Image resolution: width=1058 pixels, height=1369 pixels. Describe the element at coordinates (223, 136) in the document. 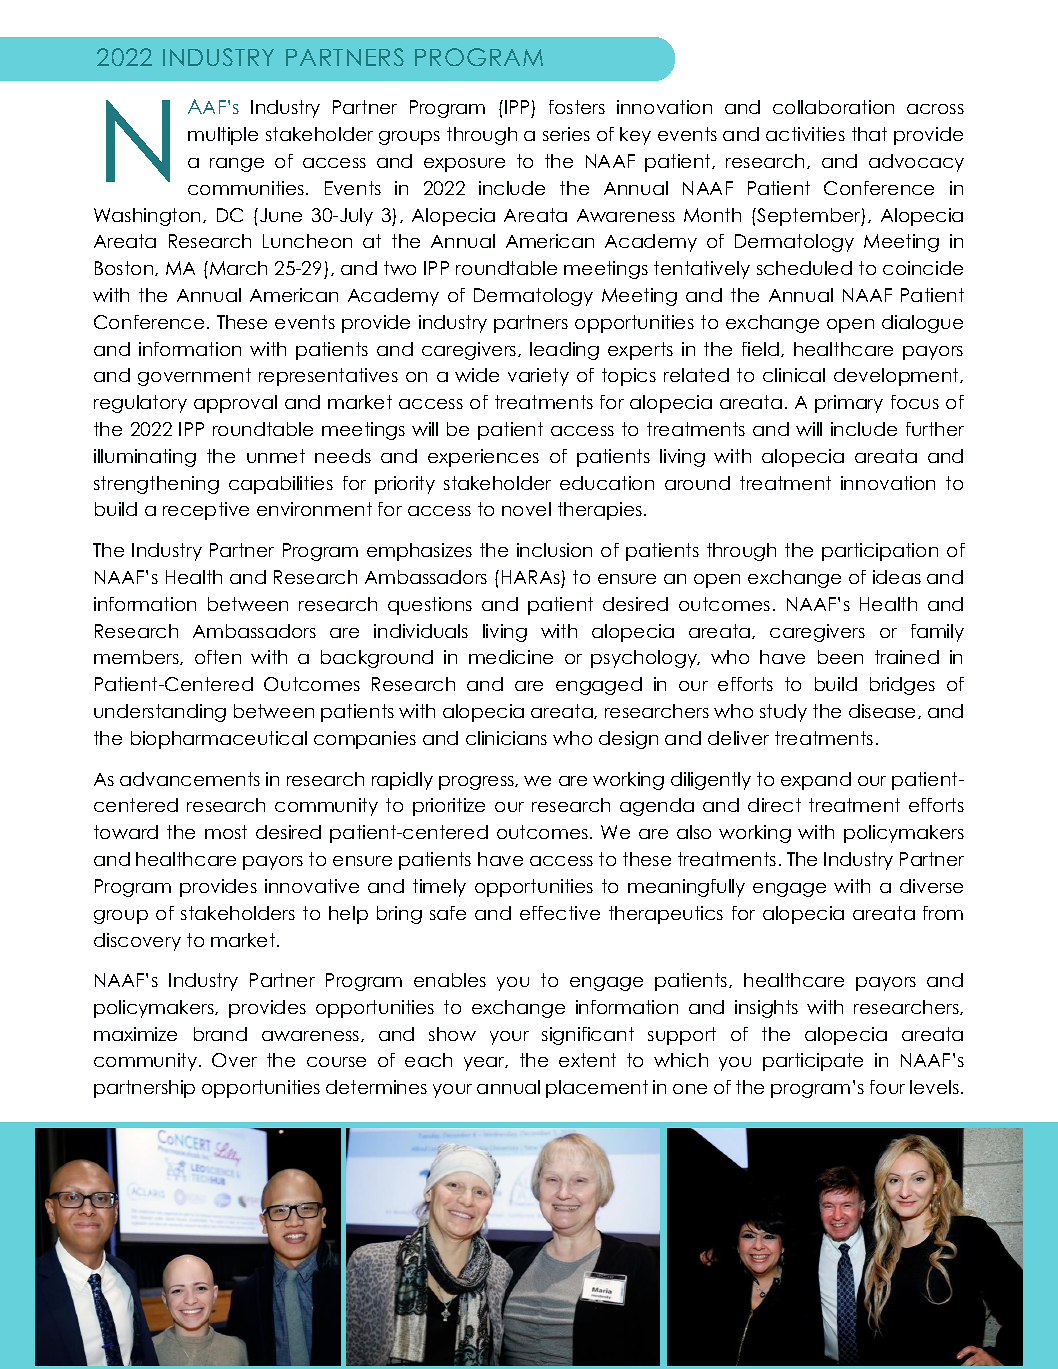

I see `multiple` at that location.
